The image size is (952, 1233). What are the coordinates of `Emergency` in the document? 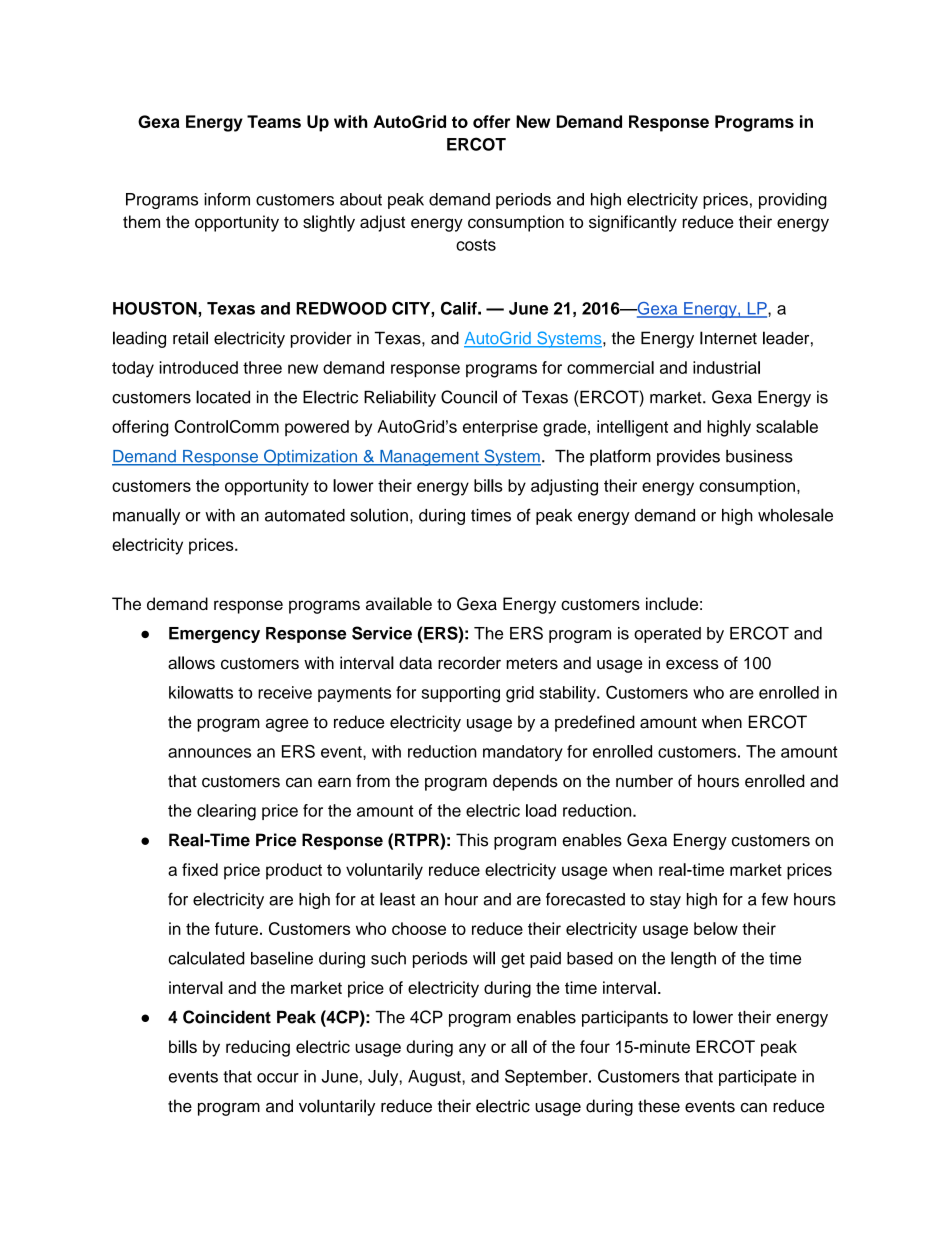 It's located at (214, 635).
